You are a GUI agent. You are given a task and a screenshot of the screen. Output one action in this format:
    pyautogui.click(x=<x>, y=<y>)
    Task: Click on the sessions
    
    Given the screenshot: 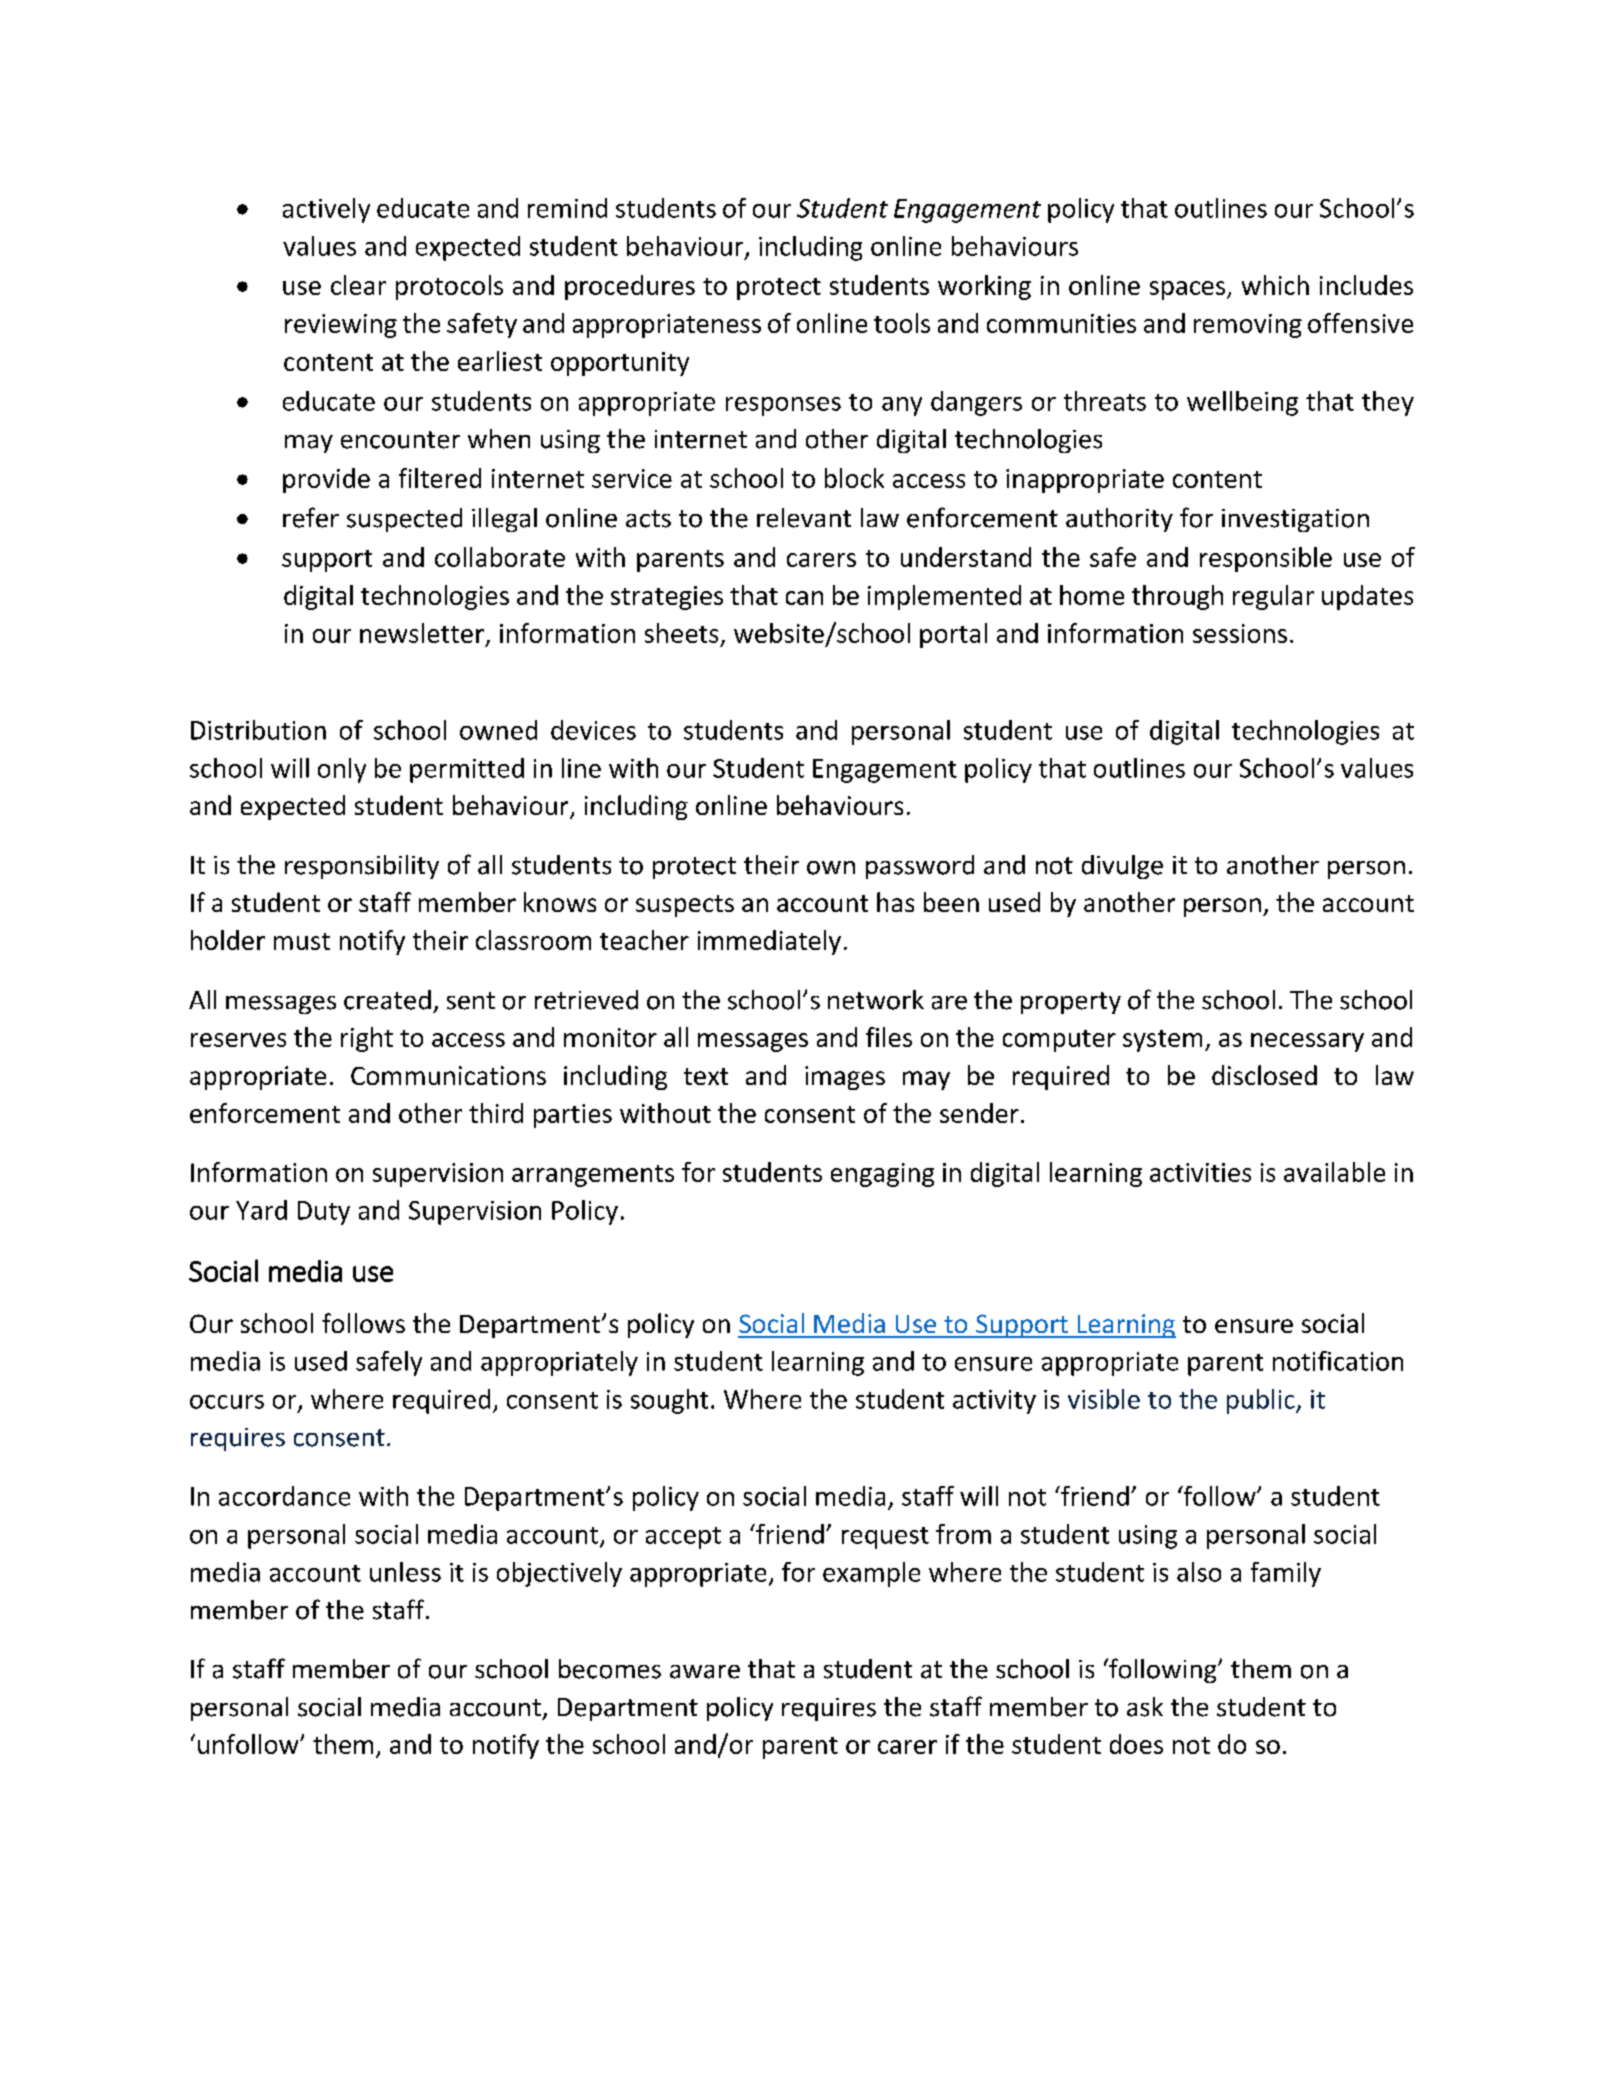 What is the action you would take?
    pyautogui.click(x=1240, y=633)
